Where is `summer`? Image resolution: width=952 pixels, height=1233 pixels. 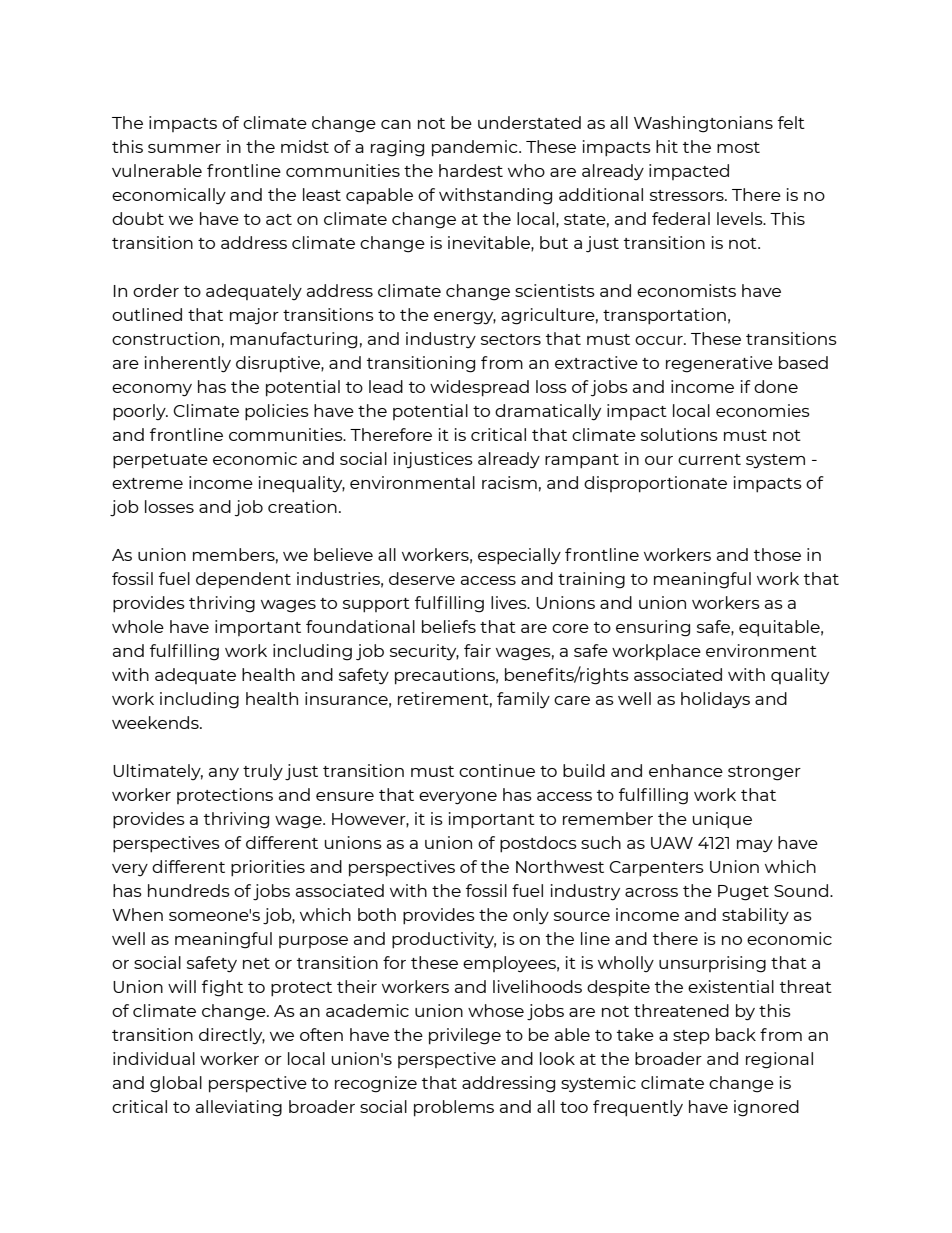
summer is located at coordinates (184, 148).
